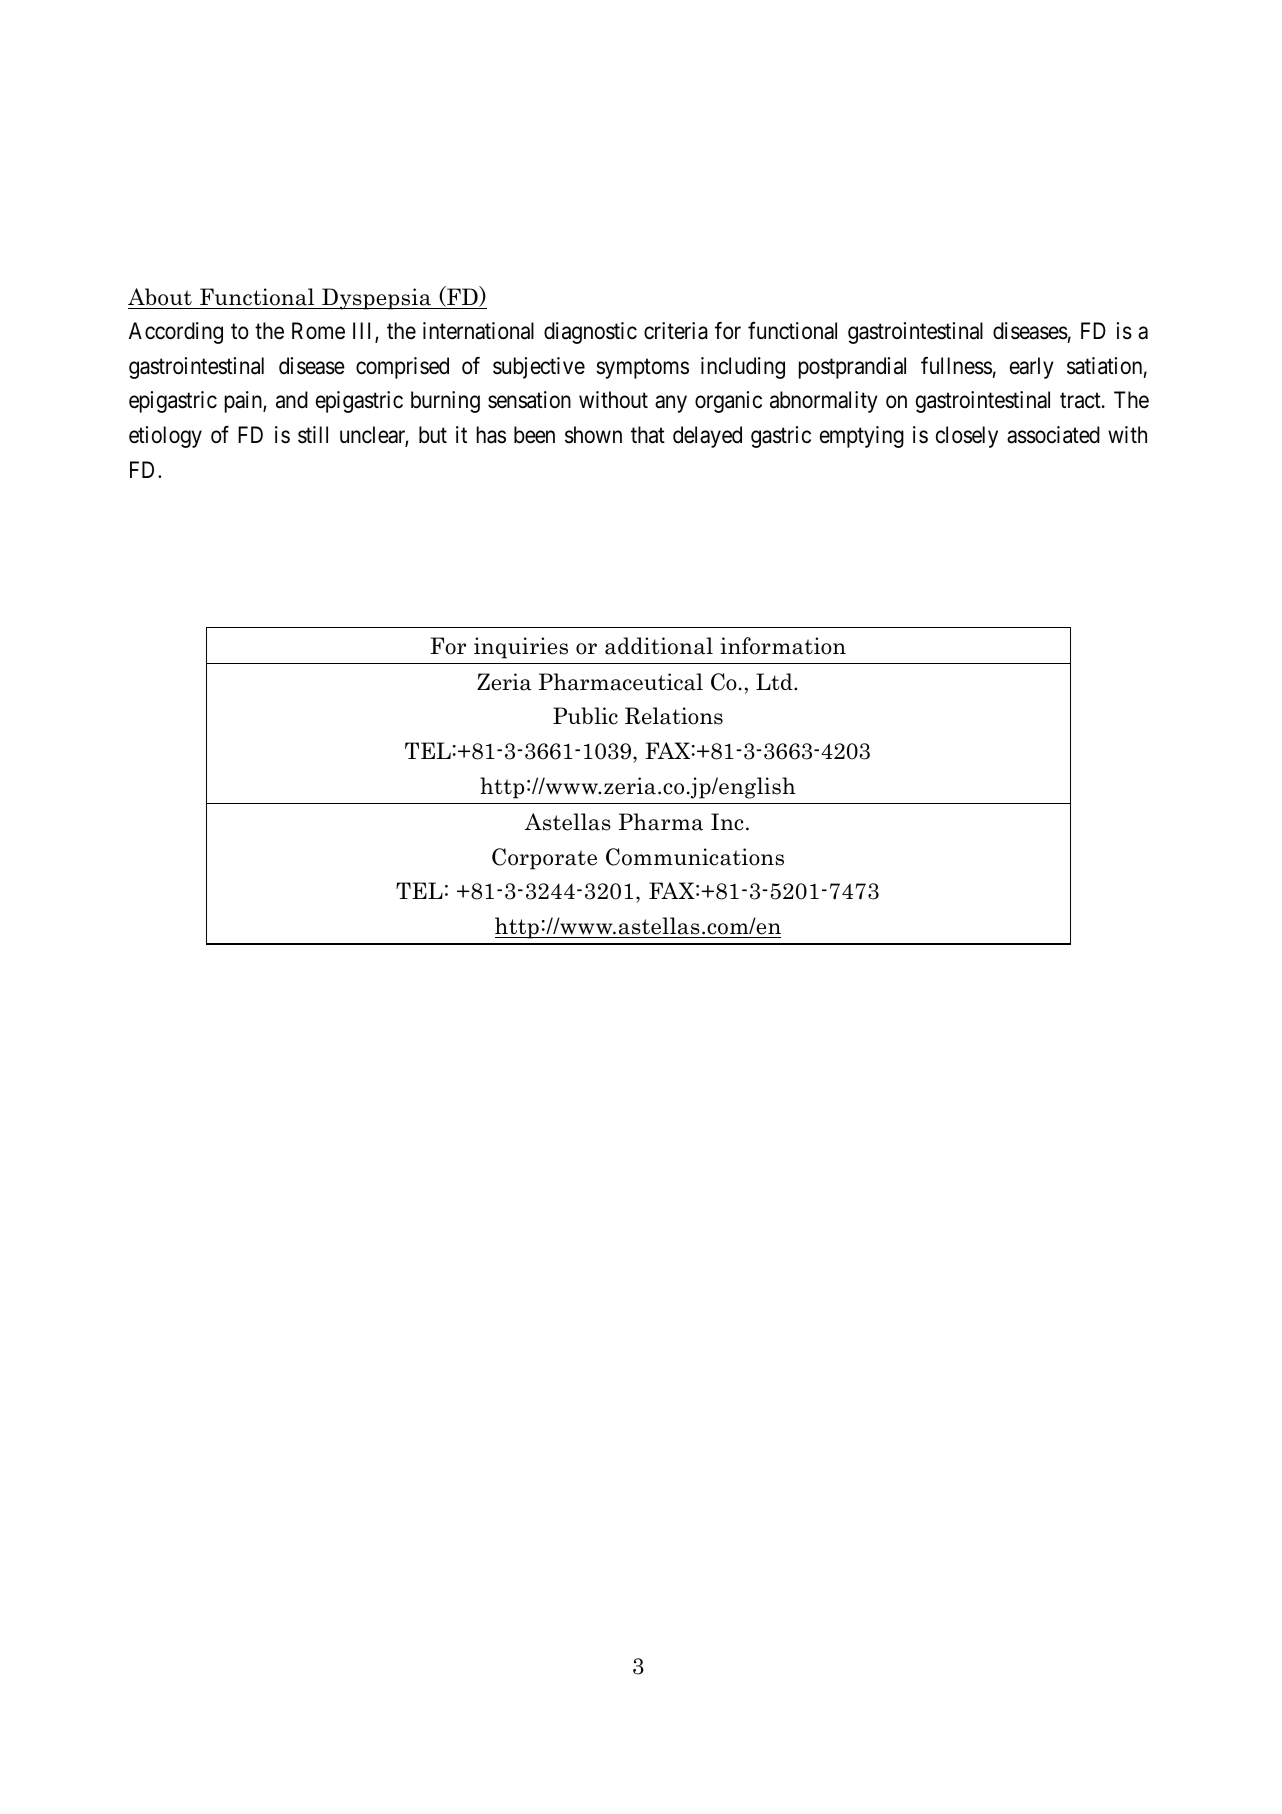 Image resolution: width=1282 pixels, height=1814 pixels. Describe the element at coordinates (695, 857) in the document. I see `Communications` at that location.
